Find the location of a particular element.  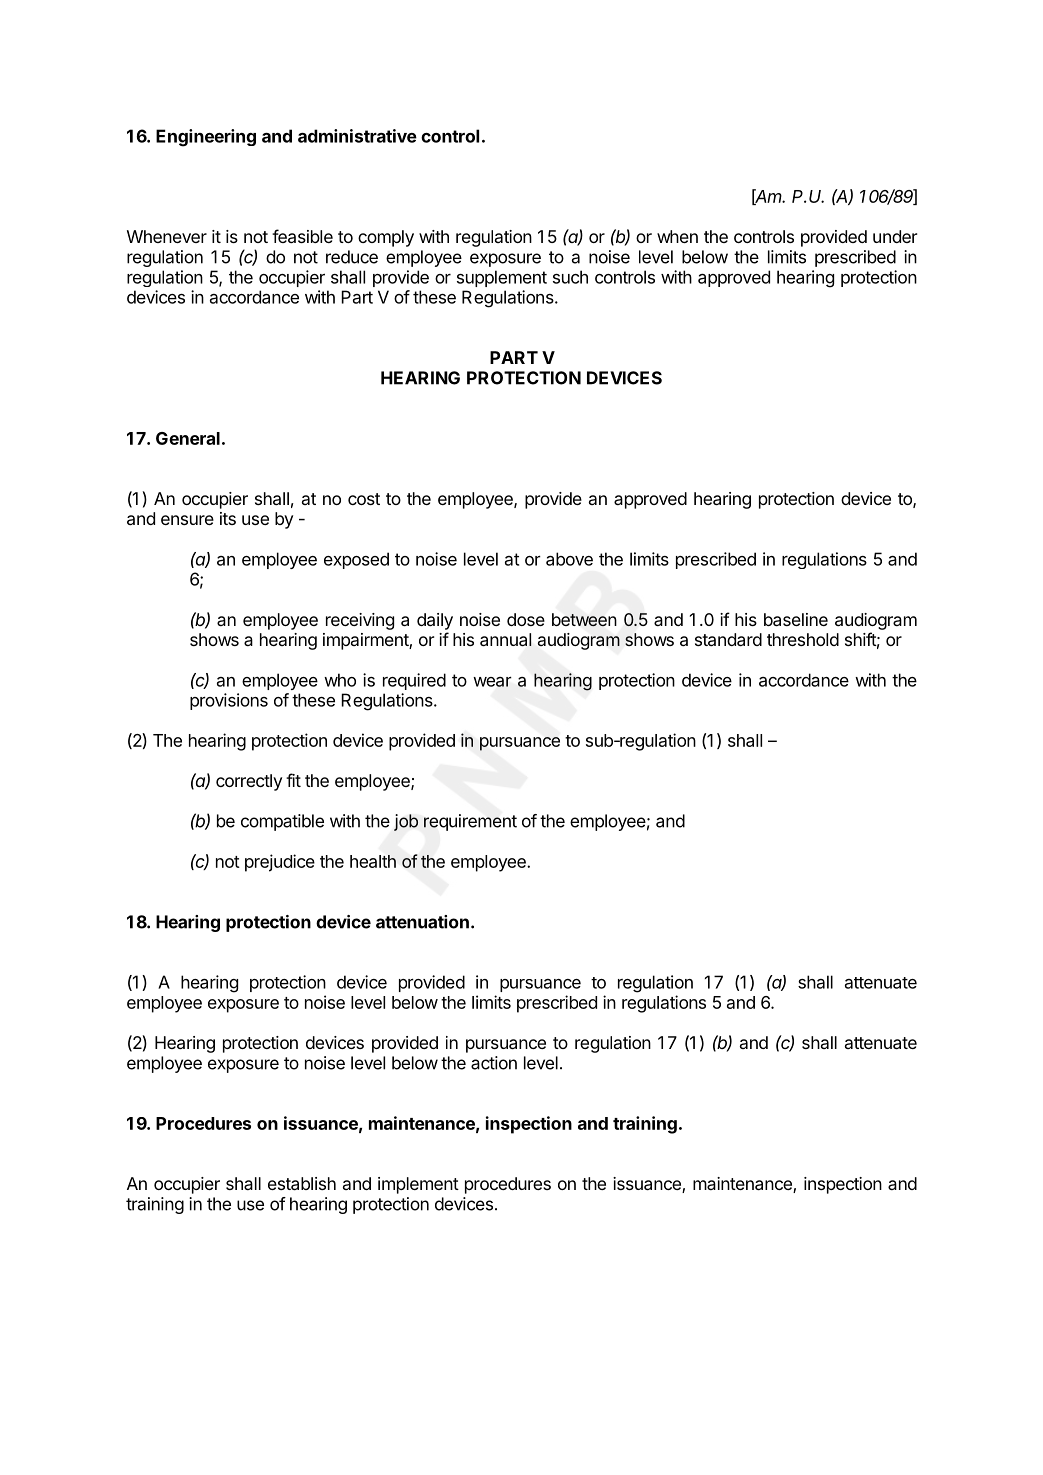

under is located at coordinates (895, 236).
